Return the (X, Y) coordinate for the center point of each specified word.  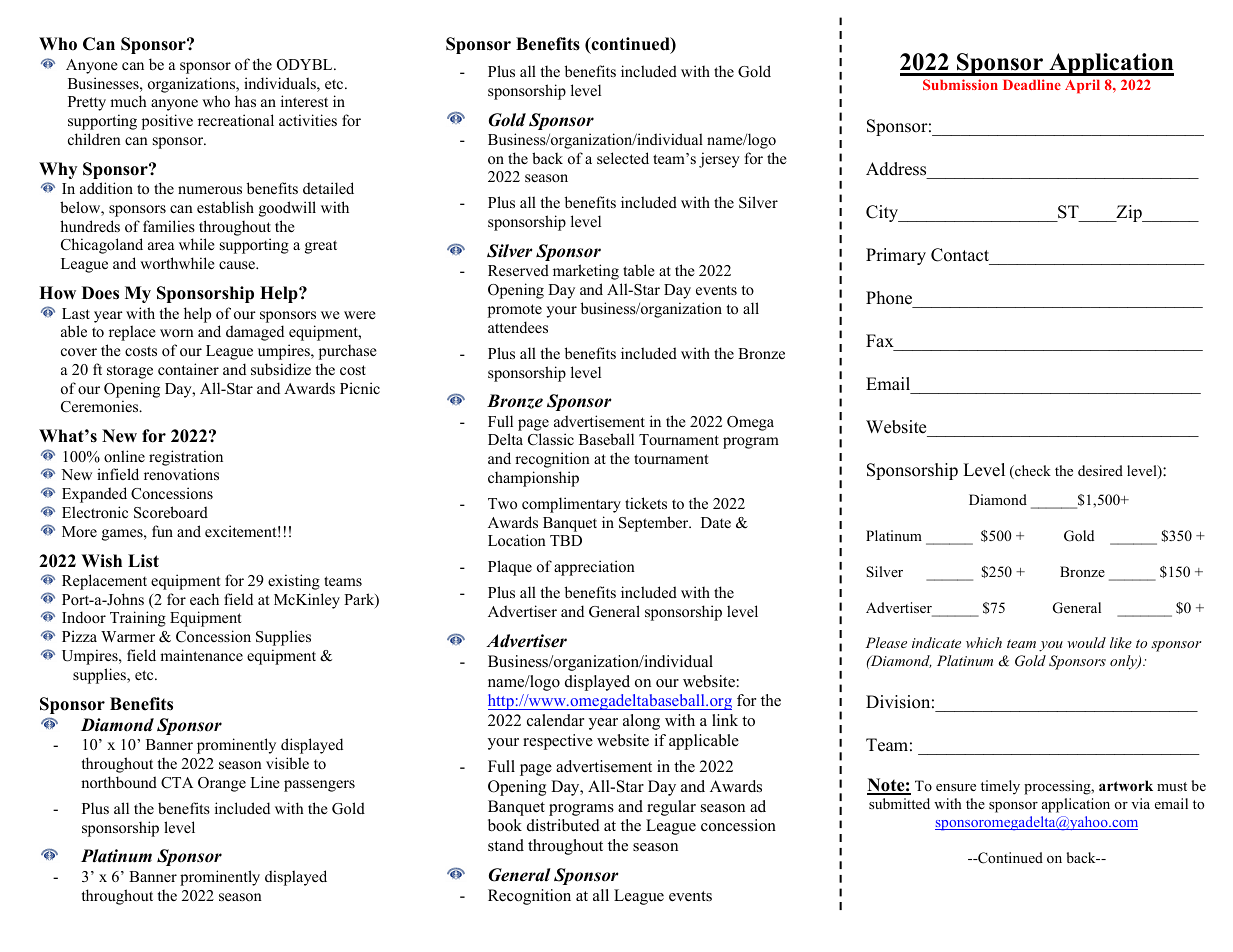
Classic (551, 439)
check (1032, 472)
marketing (586, 272)
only (1124, 662)
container (188, 369)
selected (623, 158)
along (641, 722)
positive (167, 122)
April (1082, 86)
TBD (566, 540)
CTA (177, 783)
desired (1100, 470)
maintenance (201, 655)
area (161, 246)
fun (162, 531)
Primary (896, 256)
